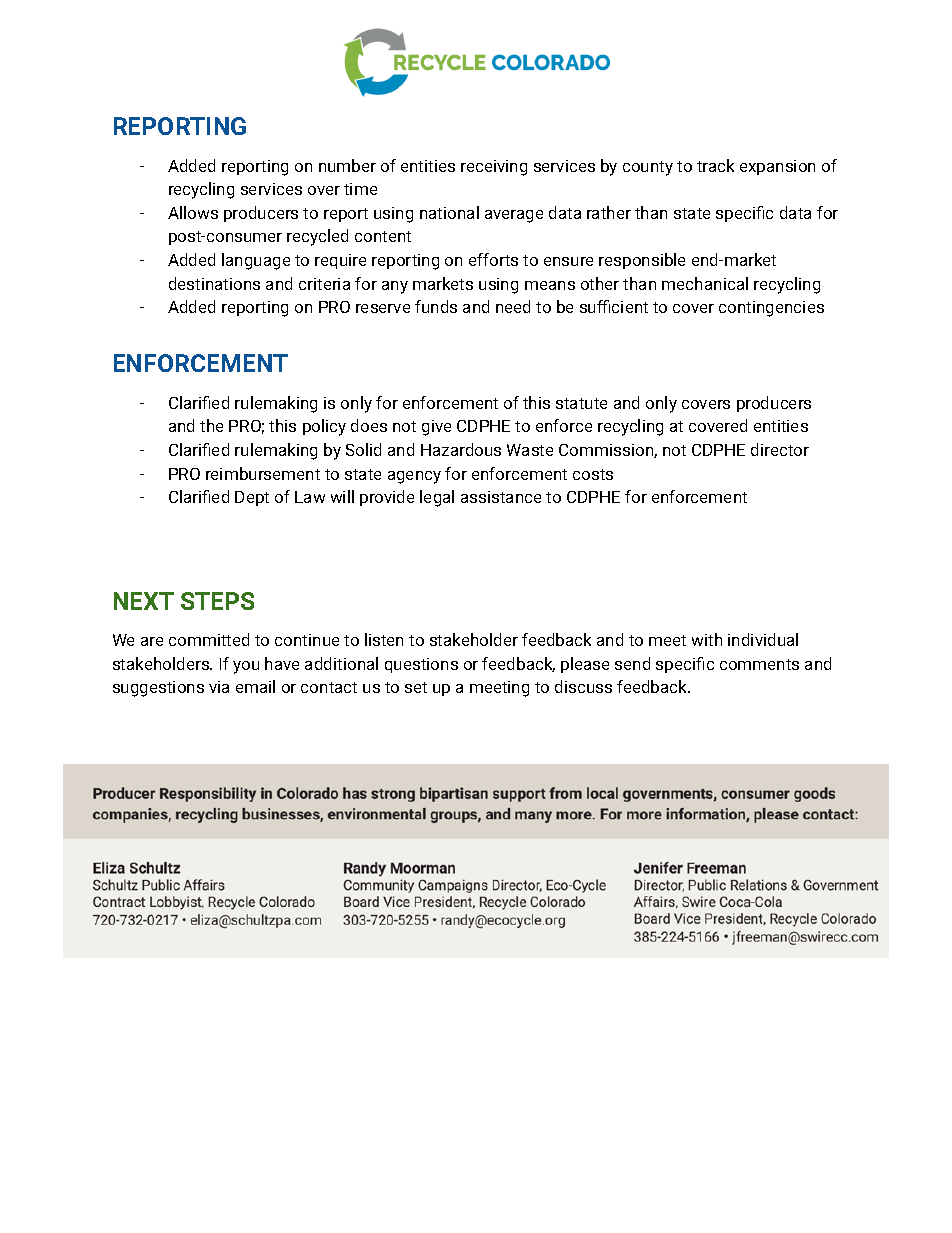  Describe the element at coordinates (193, 212) in the image. I see `Allows` at that location.
